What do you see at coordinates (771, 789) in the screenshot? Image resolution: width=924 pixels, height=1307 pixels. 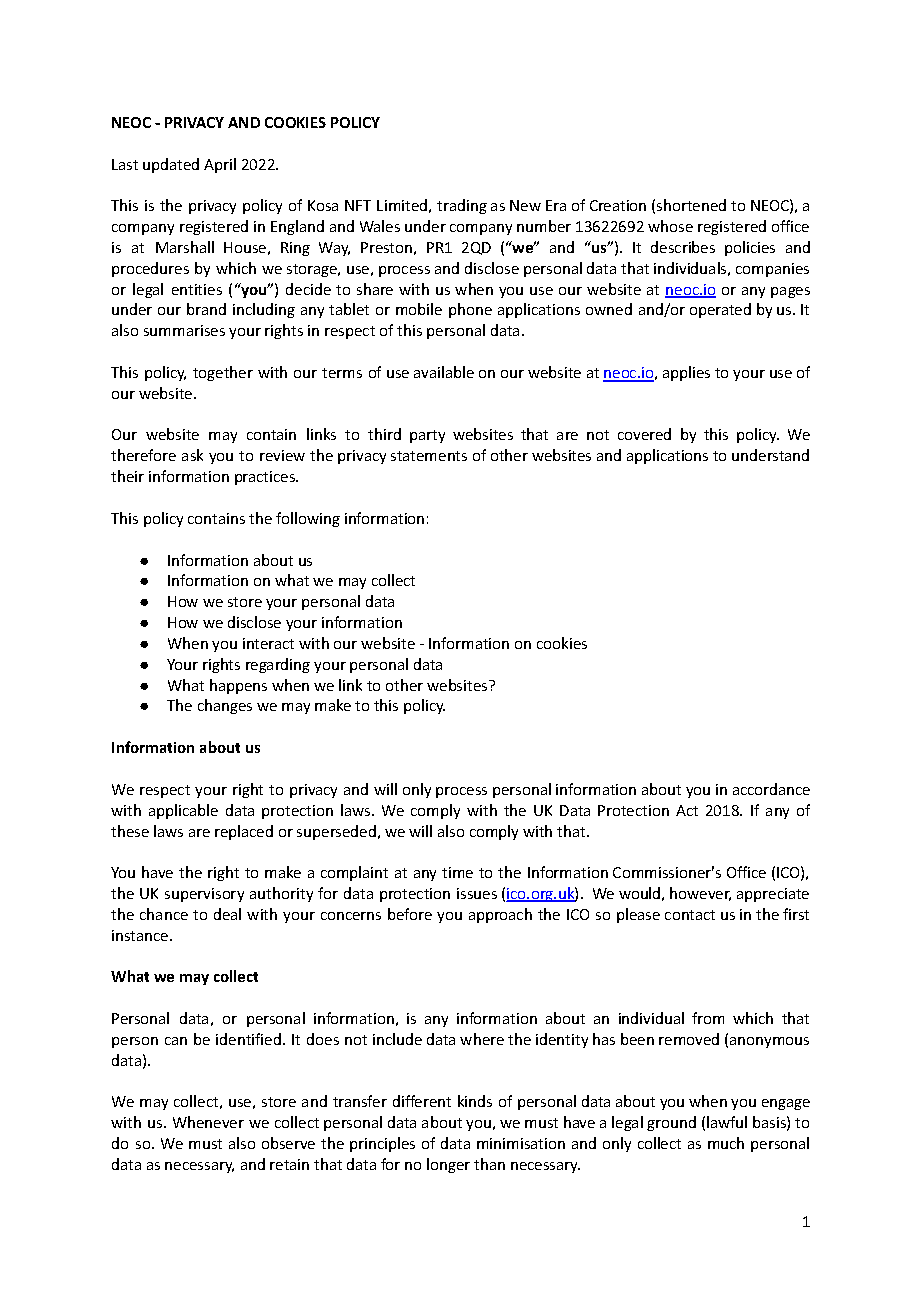 I see `accordance` at bounding box center [771, 789].
